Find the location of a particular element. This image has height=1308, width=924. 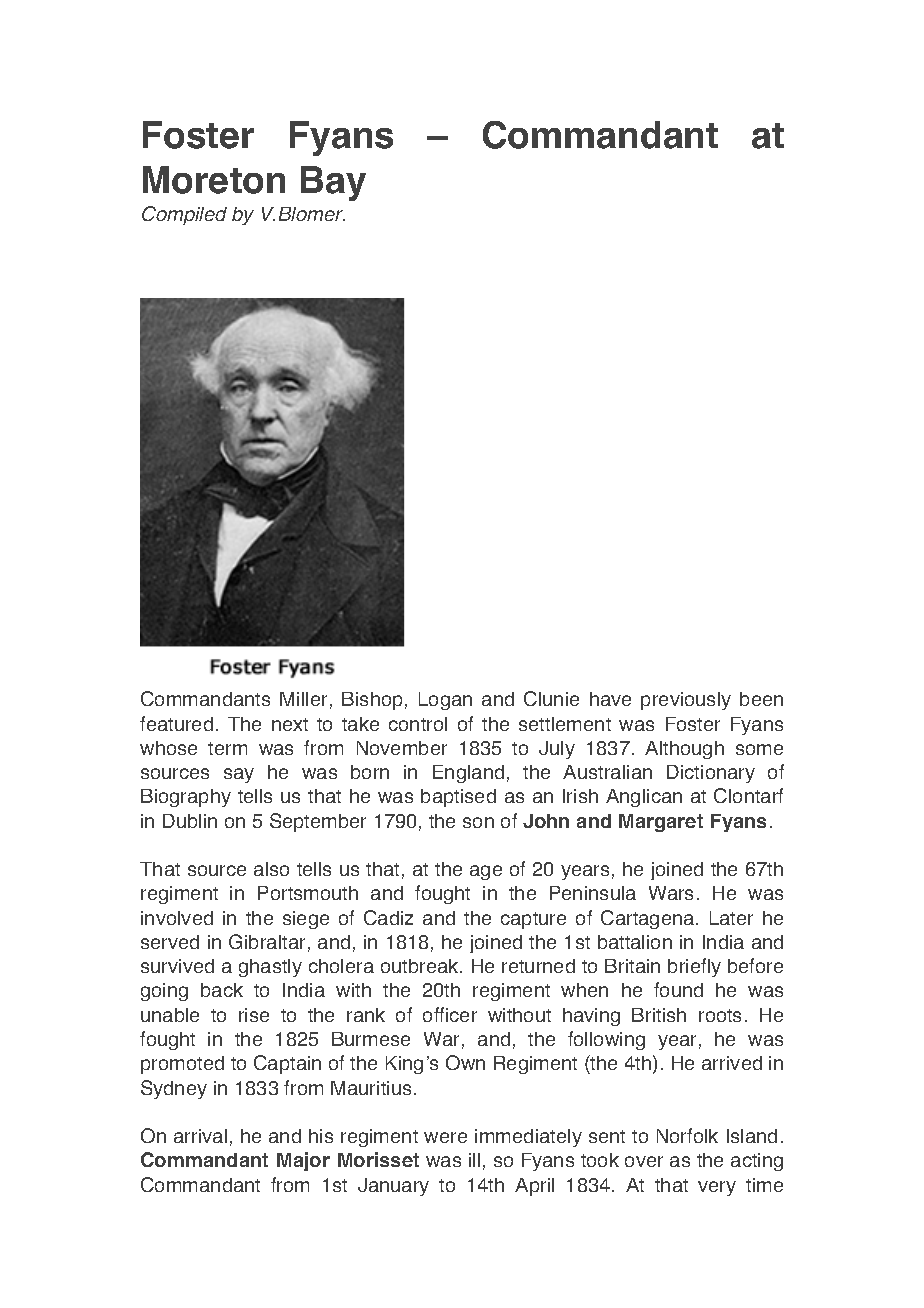

were is located at coordinates (445, 1137).
